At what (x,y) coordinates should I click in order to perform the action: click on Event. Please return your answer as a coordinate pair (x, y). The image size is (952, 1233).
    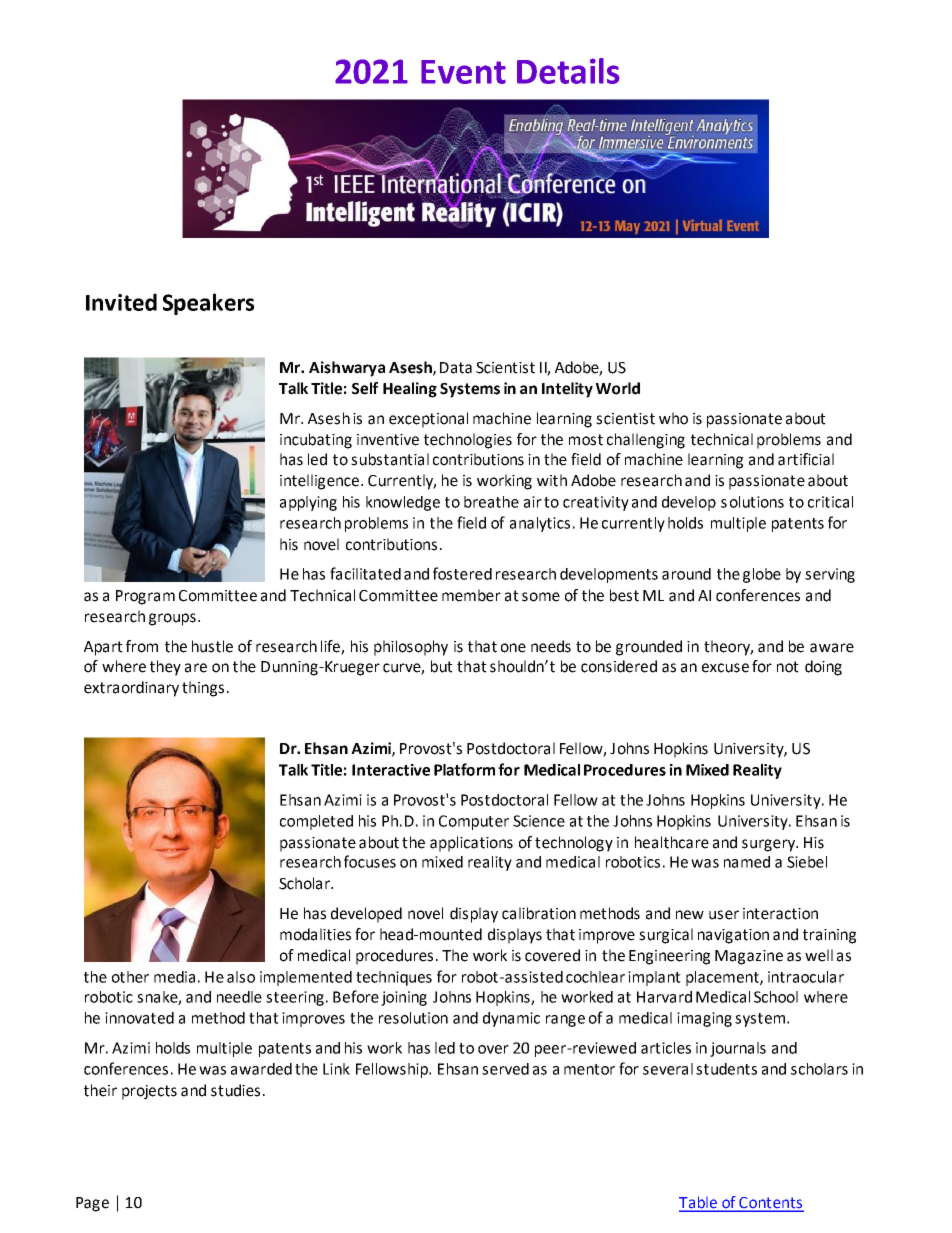
    Looking at the image, I should click on (463, 72).
